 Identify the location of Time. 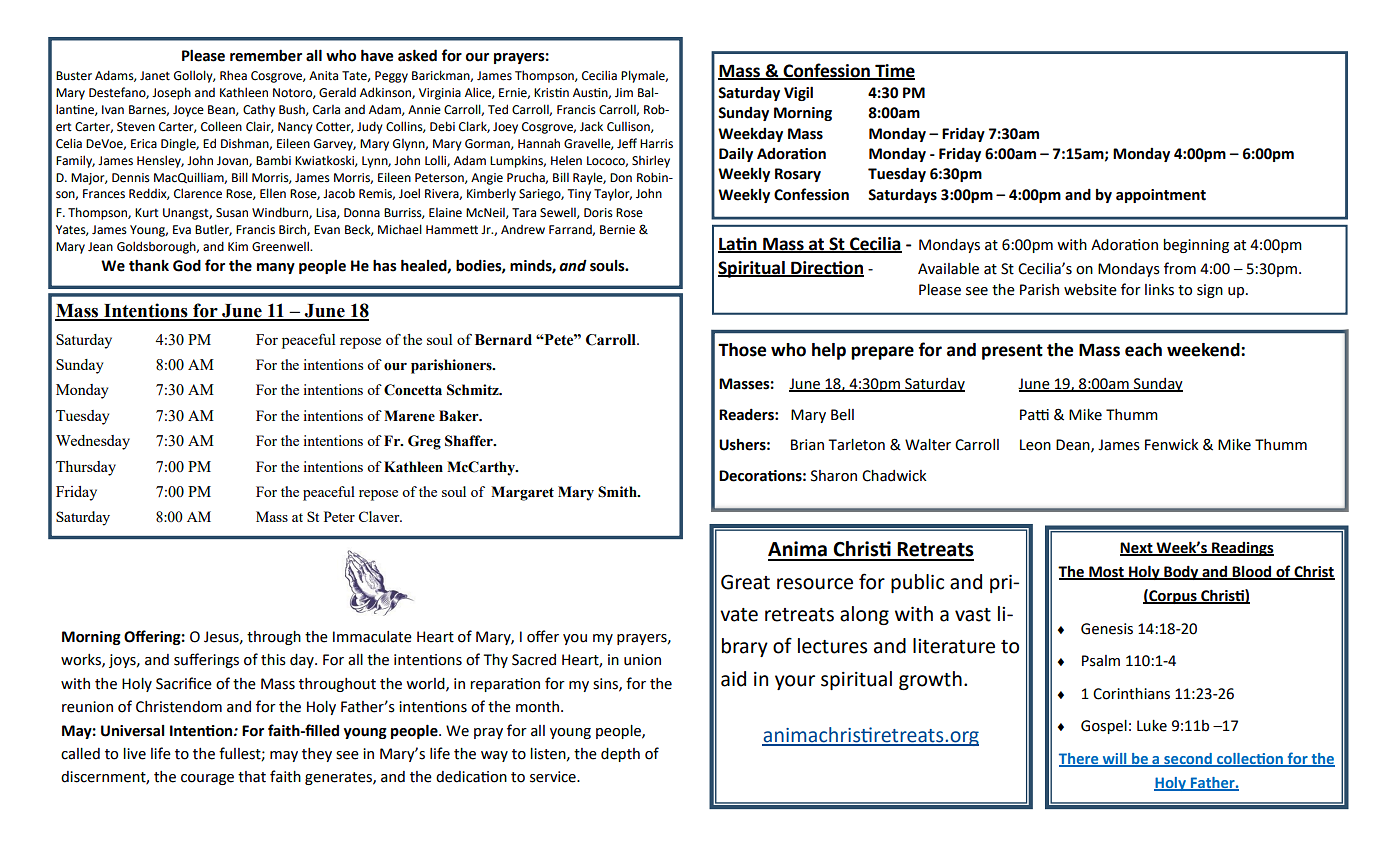
(894, 71).
